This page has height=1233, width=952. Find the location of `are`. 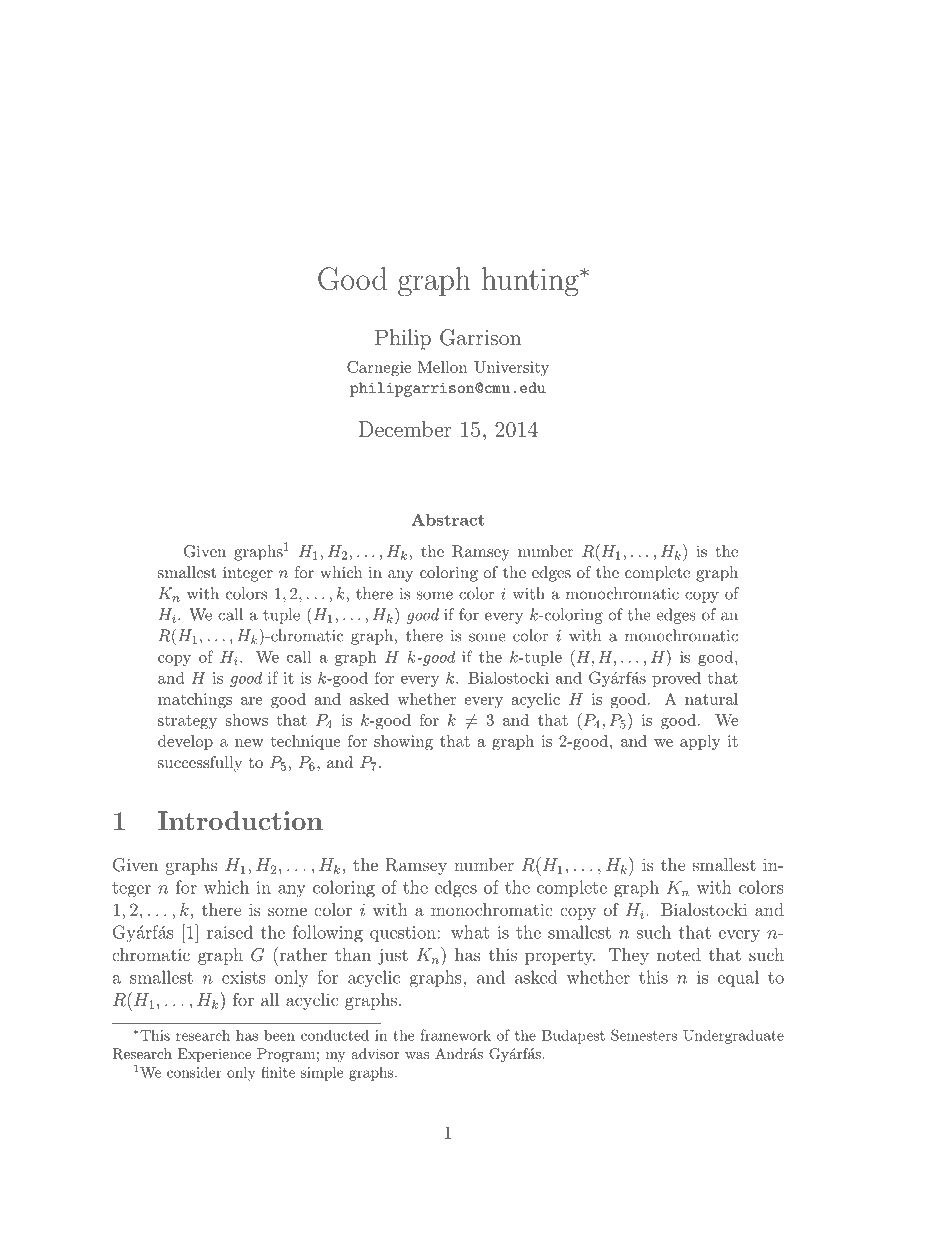

are is located at coordinates (252, 701).
